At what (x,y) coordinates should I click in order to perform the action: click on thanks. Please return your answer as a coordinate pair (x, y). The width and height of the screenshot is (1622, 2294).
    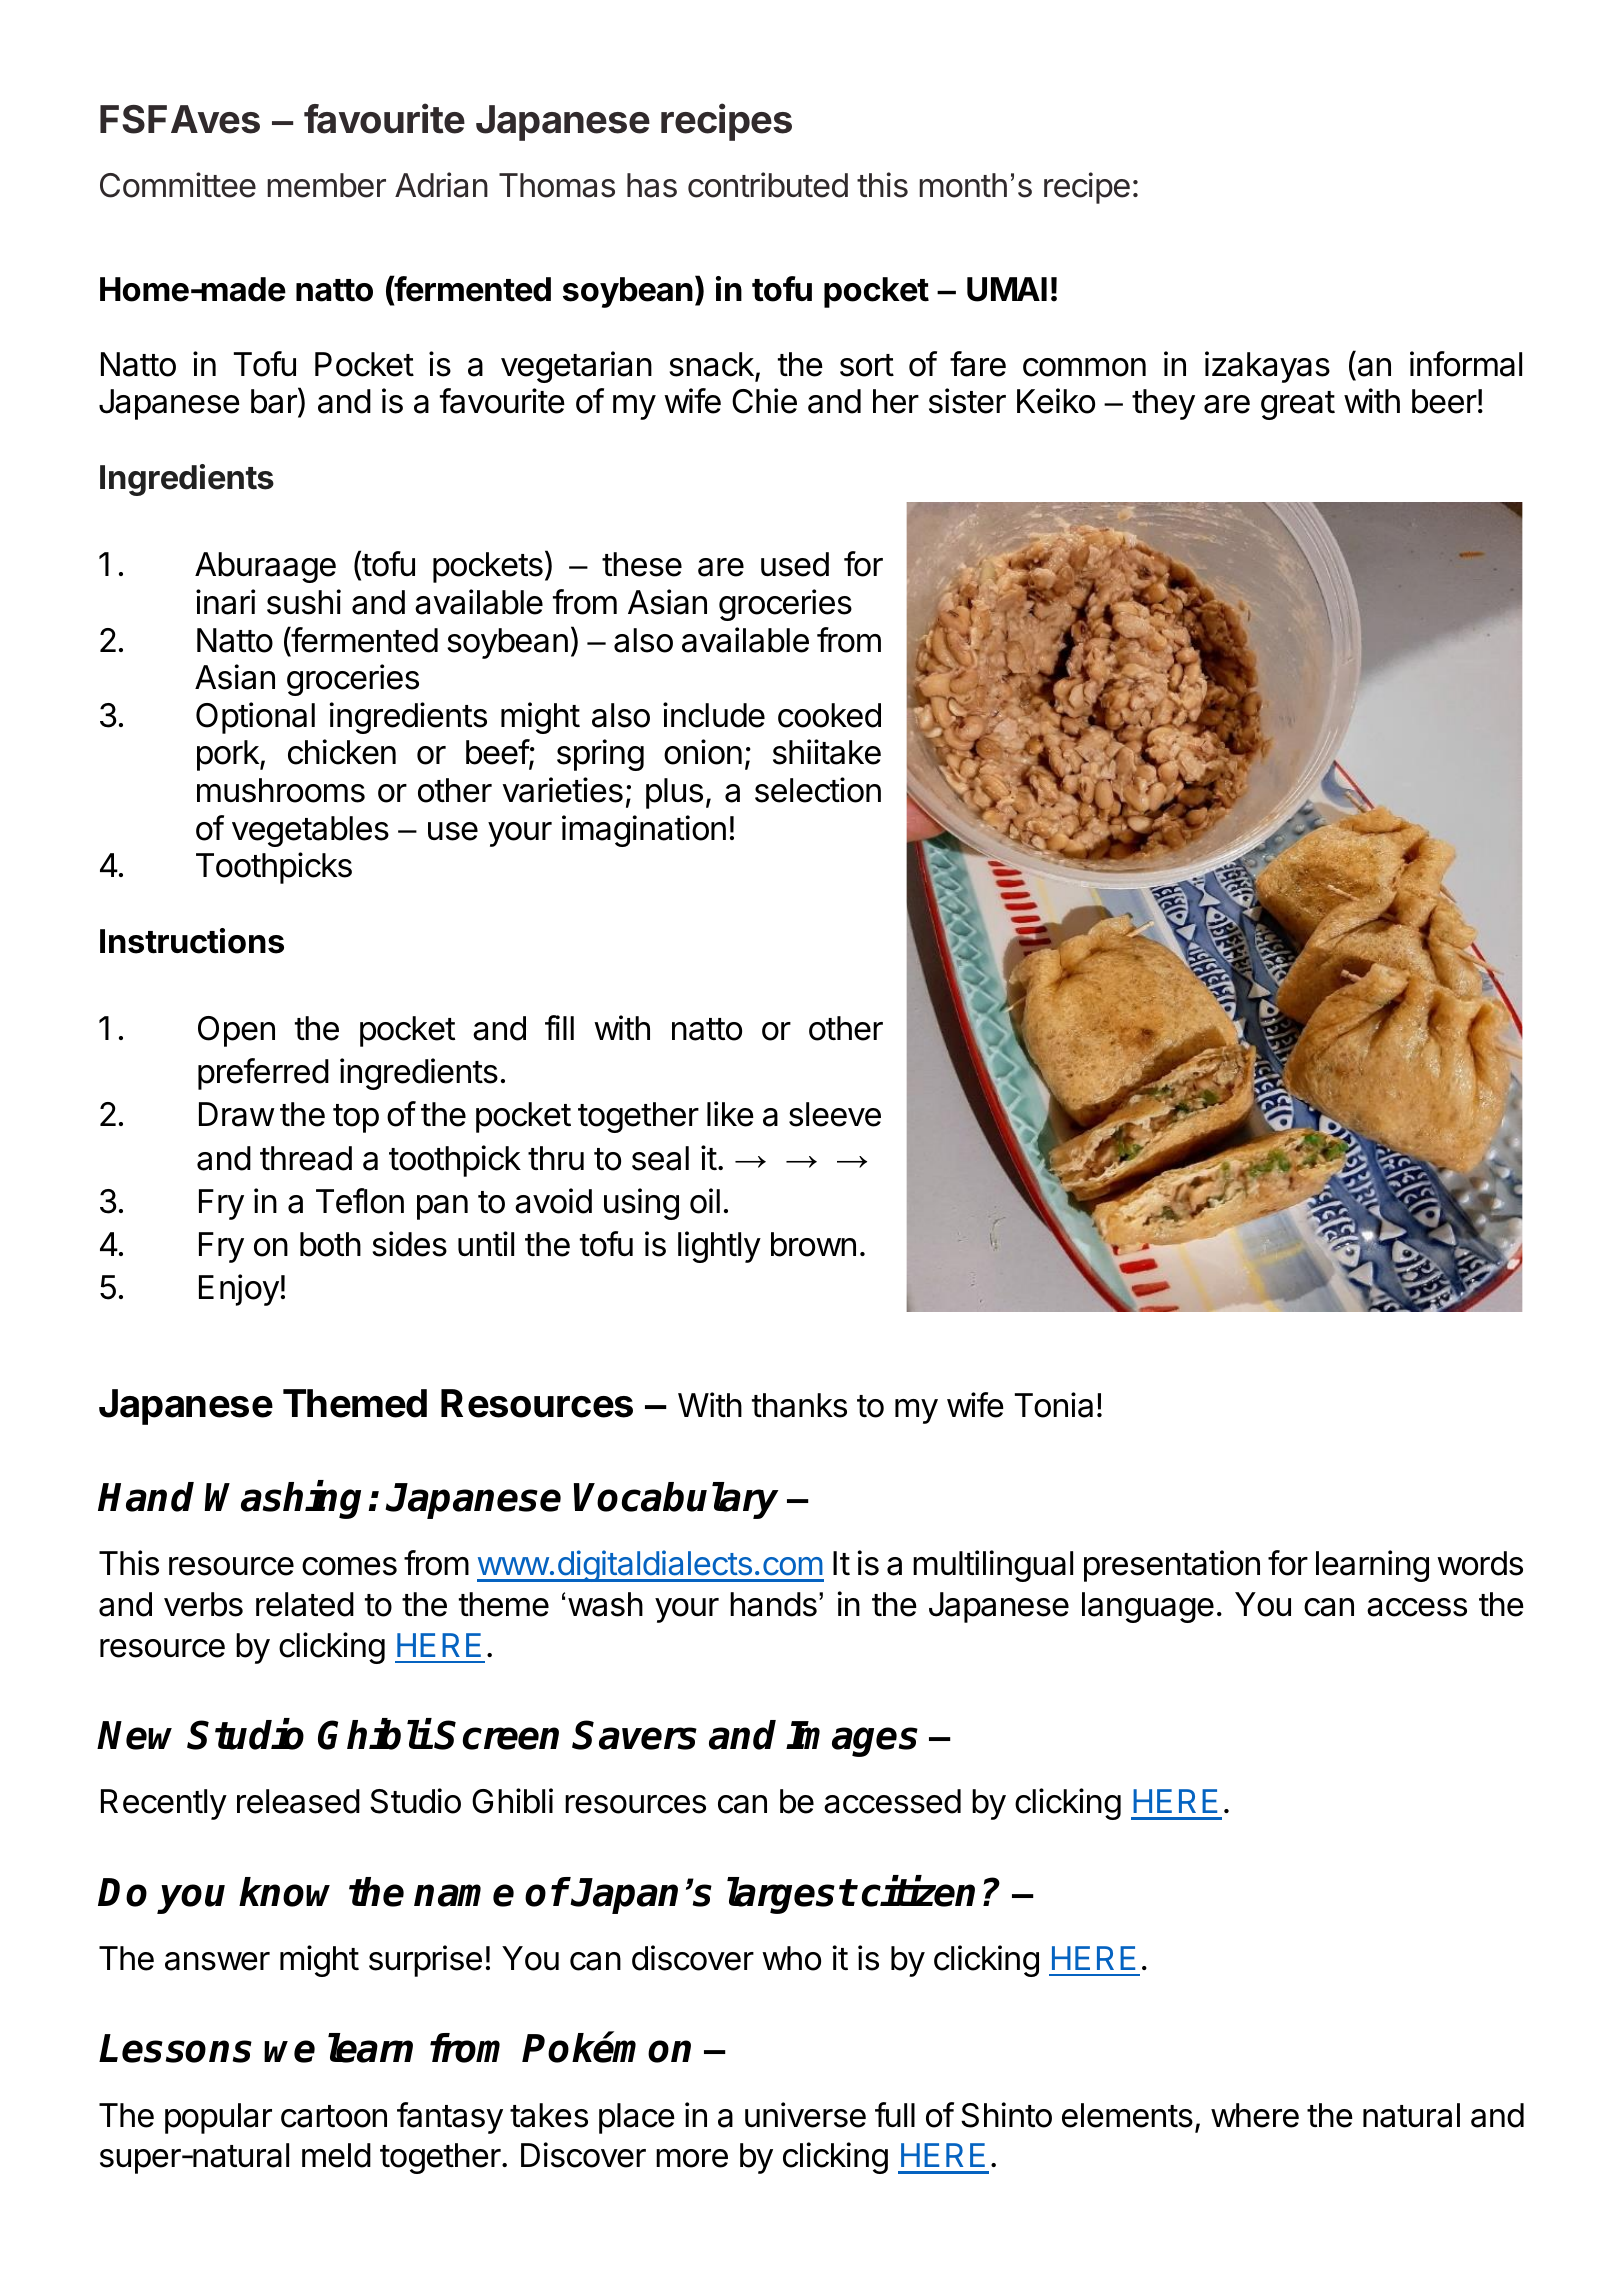
    Looking at the image, I should click on (799, 1405).
